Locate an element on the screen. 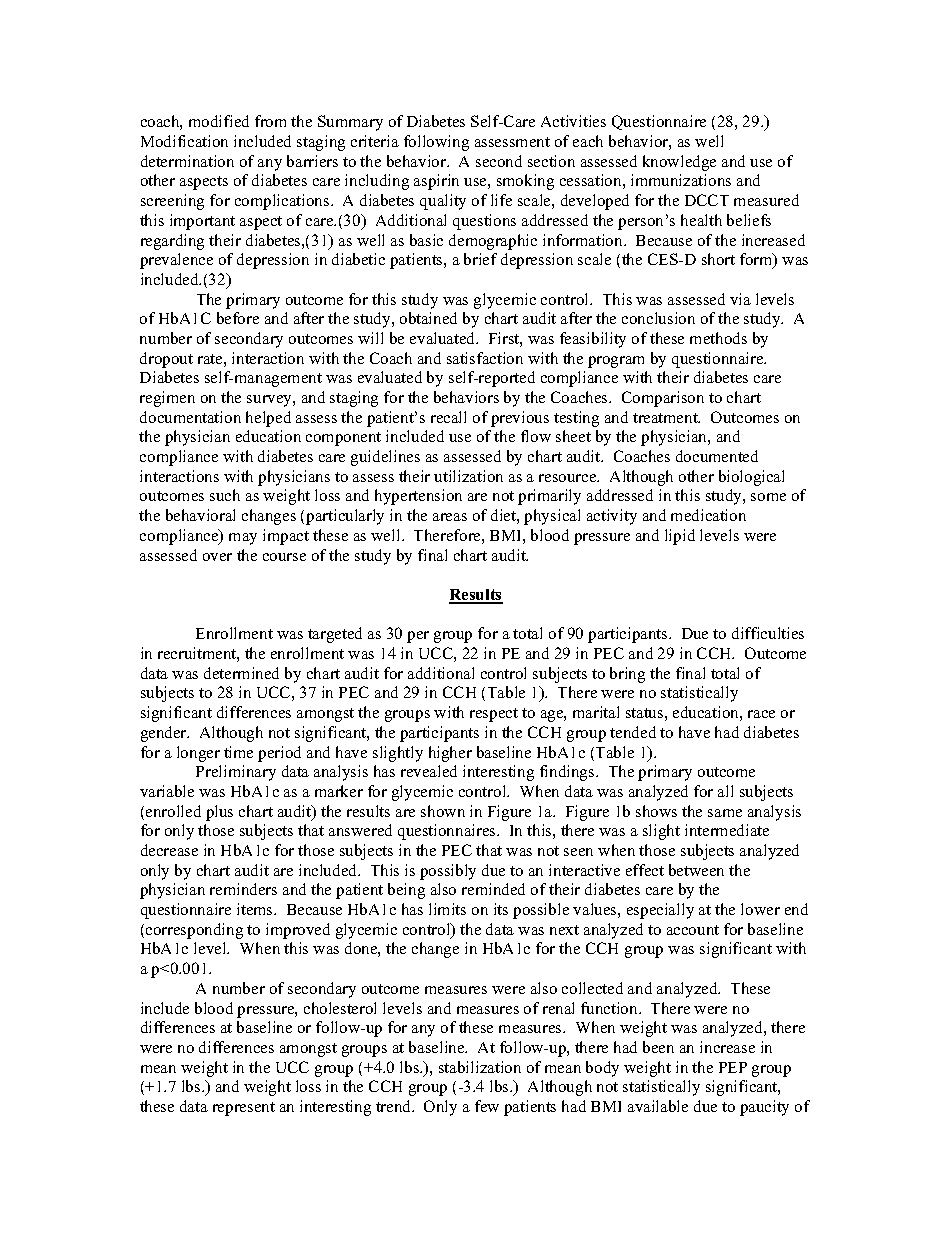 The width and height of the screenshot is (952, 1233). aspirin is located at coordinates (436, 182).
